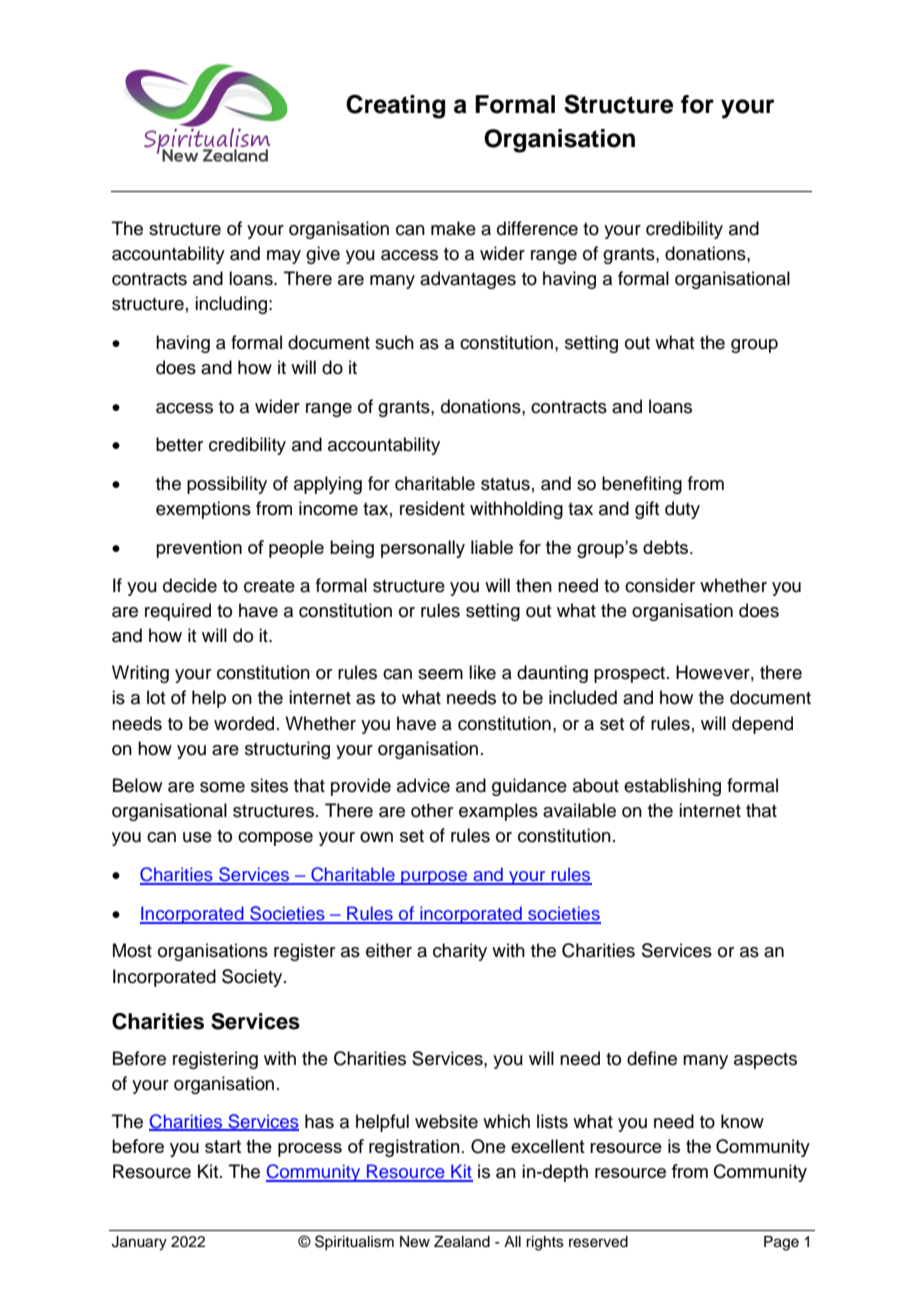  Describe the element at coordinates (672, 787) in the page. I see `establishing` at that location.
